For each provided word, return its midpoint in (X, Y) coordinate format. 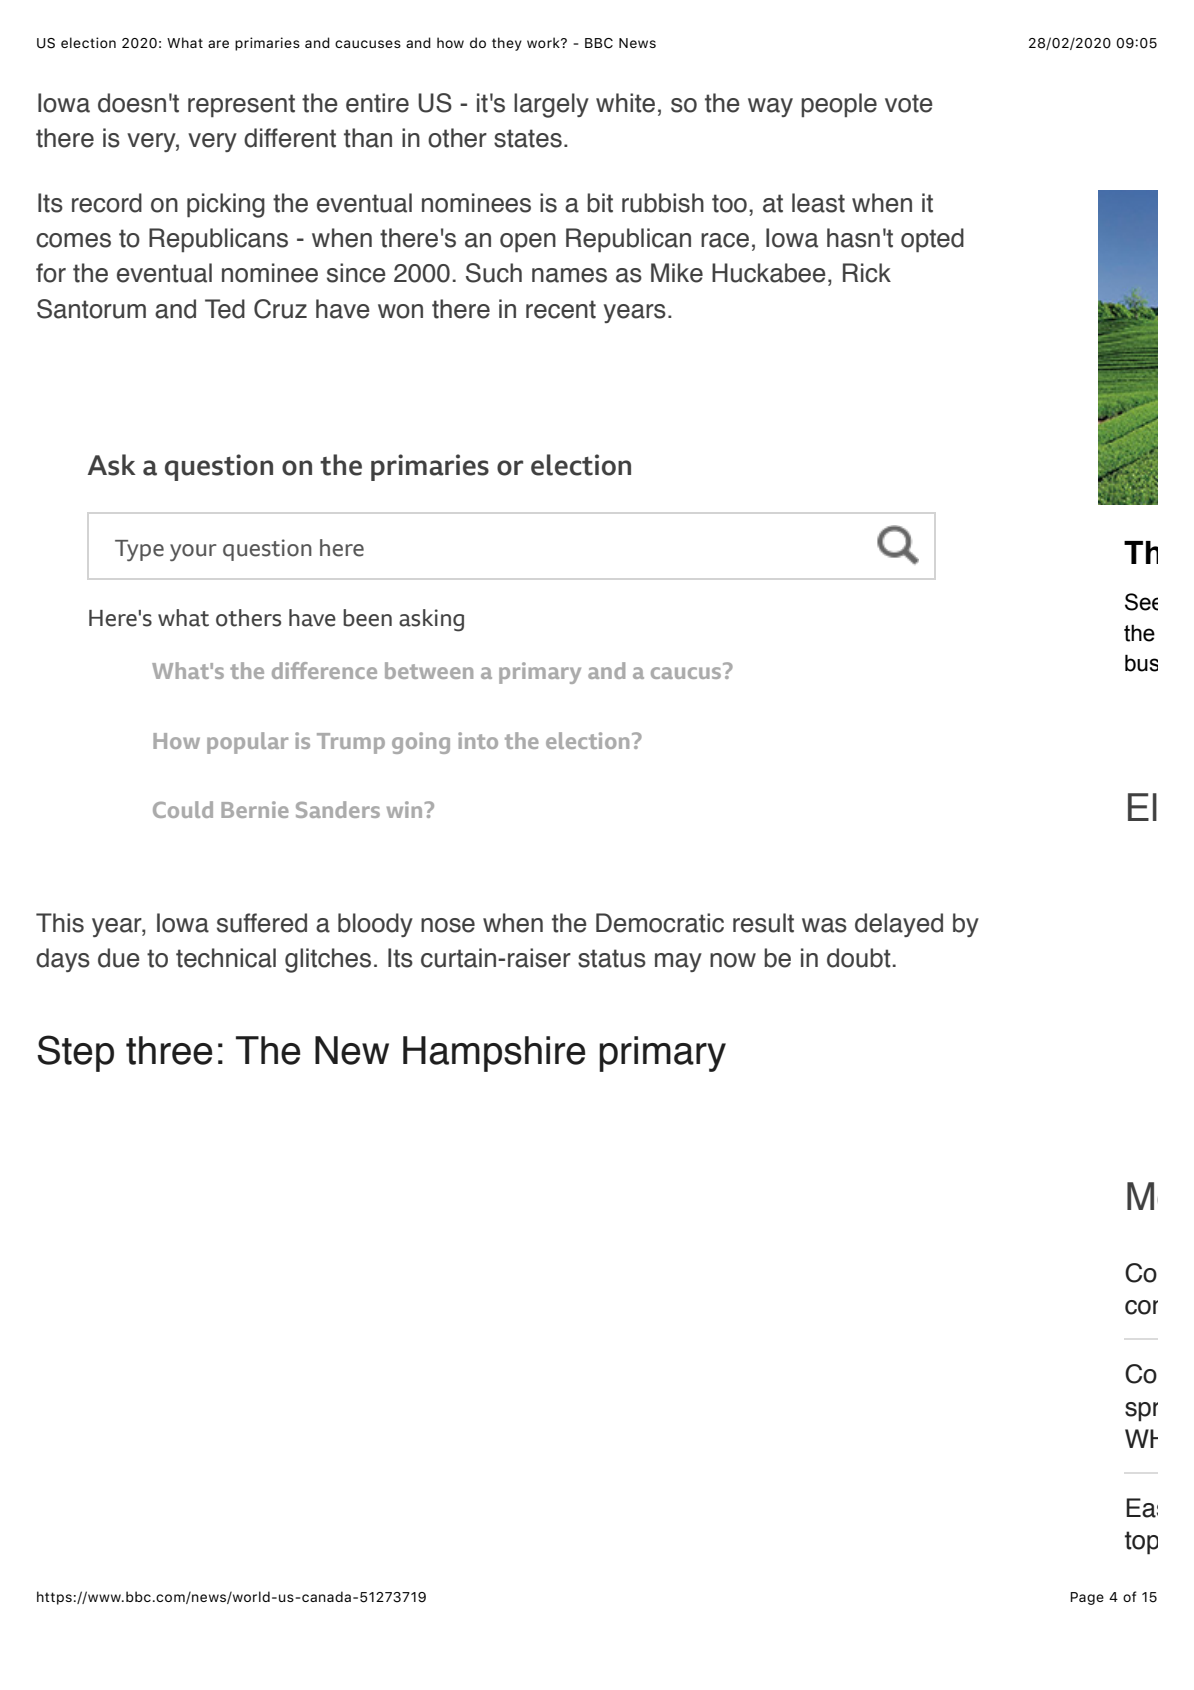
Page (1087, 1598)
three (169, 1050)
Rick (867, 273)
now (733, 960)
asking (431, 620)
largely (551, 105)
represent (241, 105)
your (193, 552)
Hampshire (494, 1054)
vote (909, 103)
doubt (859, 958)
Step (75, 1053)
